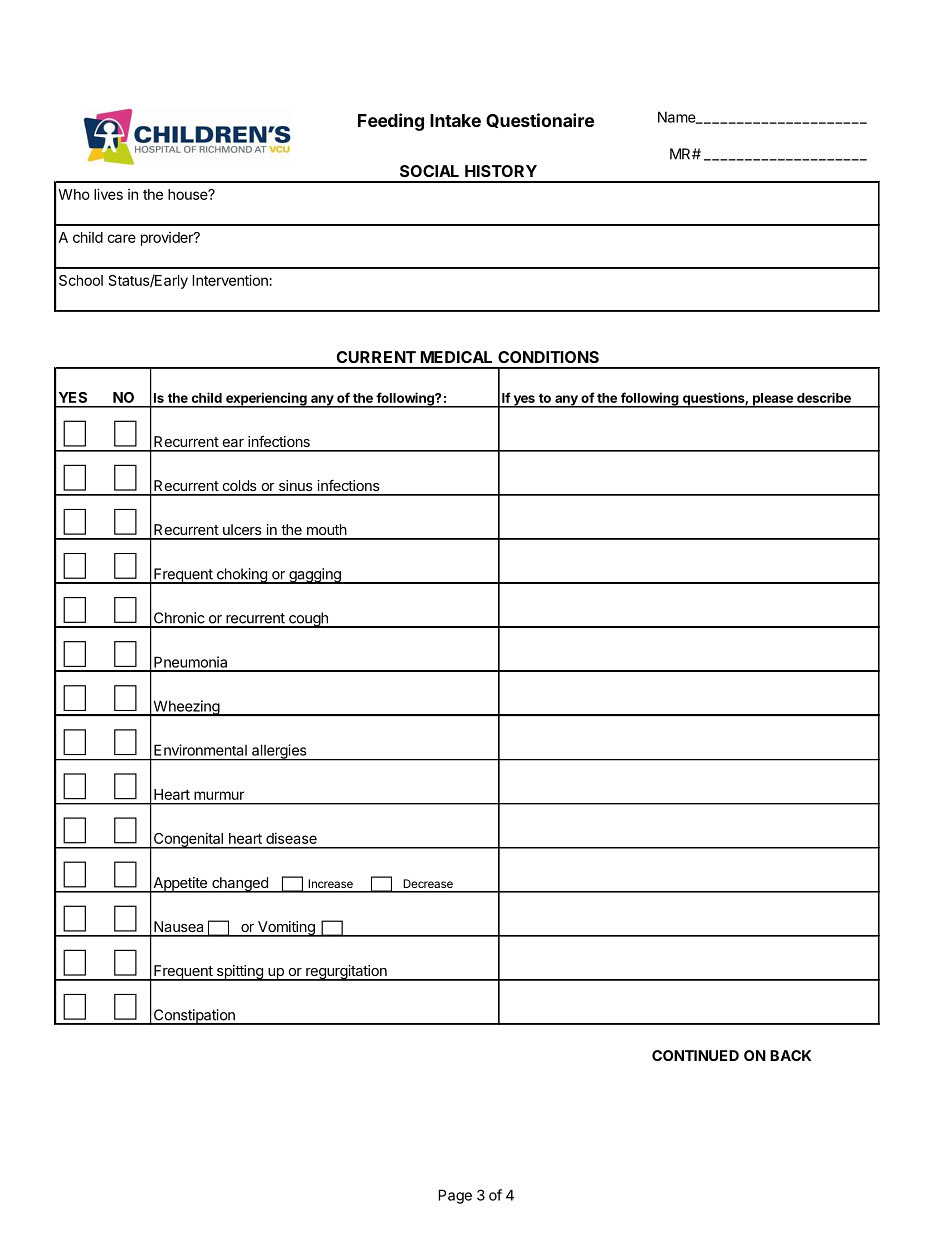  What do you see at coordinates (695, 1055) in the page?
I see `CONTINUED` at bounding box center [695, 1055].
